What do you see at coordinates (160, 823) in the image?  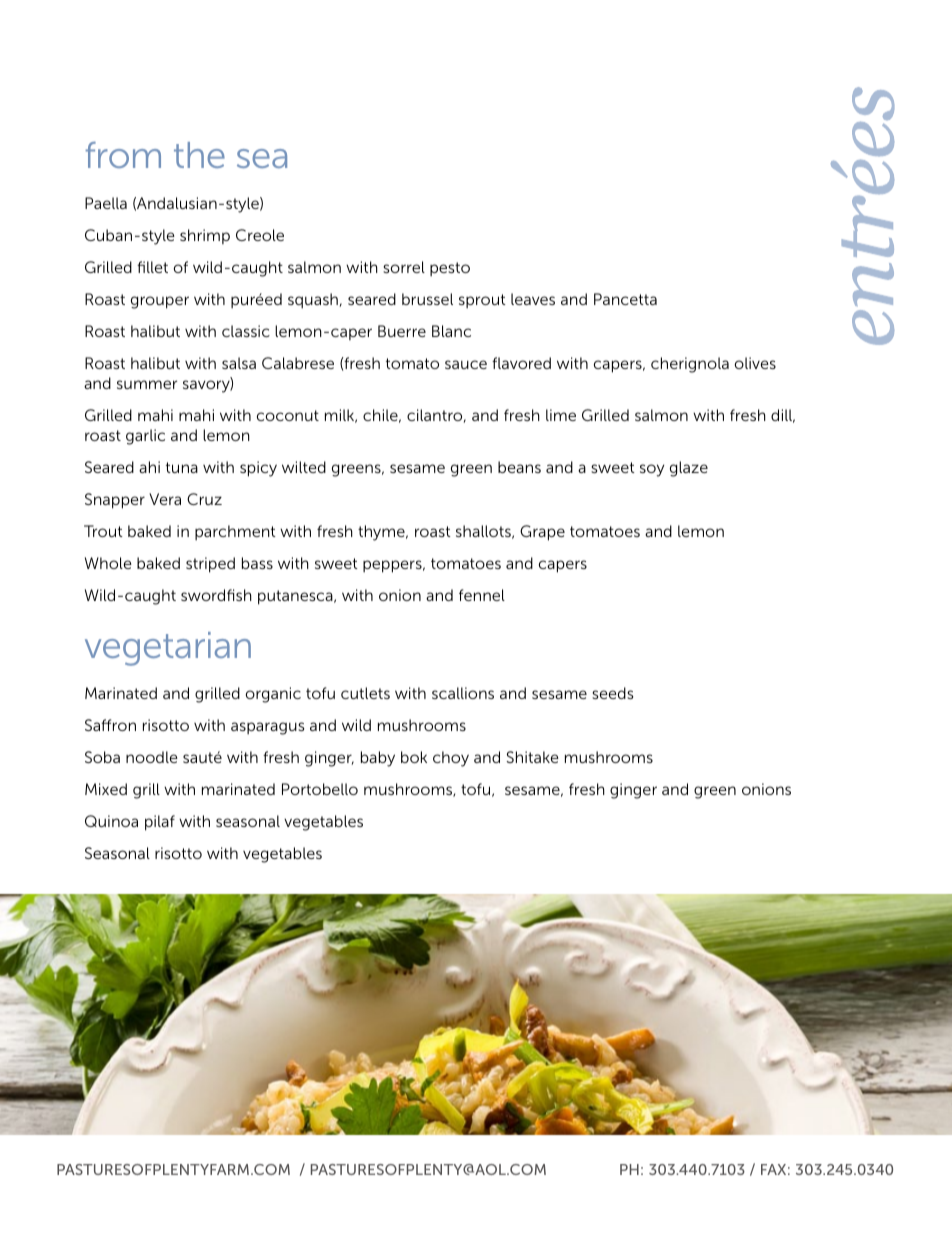 I see `pilaf` at bounding box center [160, 823].
